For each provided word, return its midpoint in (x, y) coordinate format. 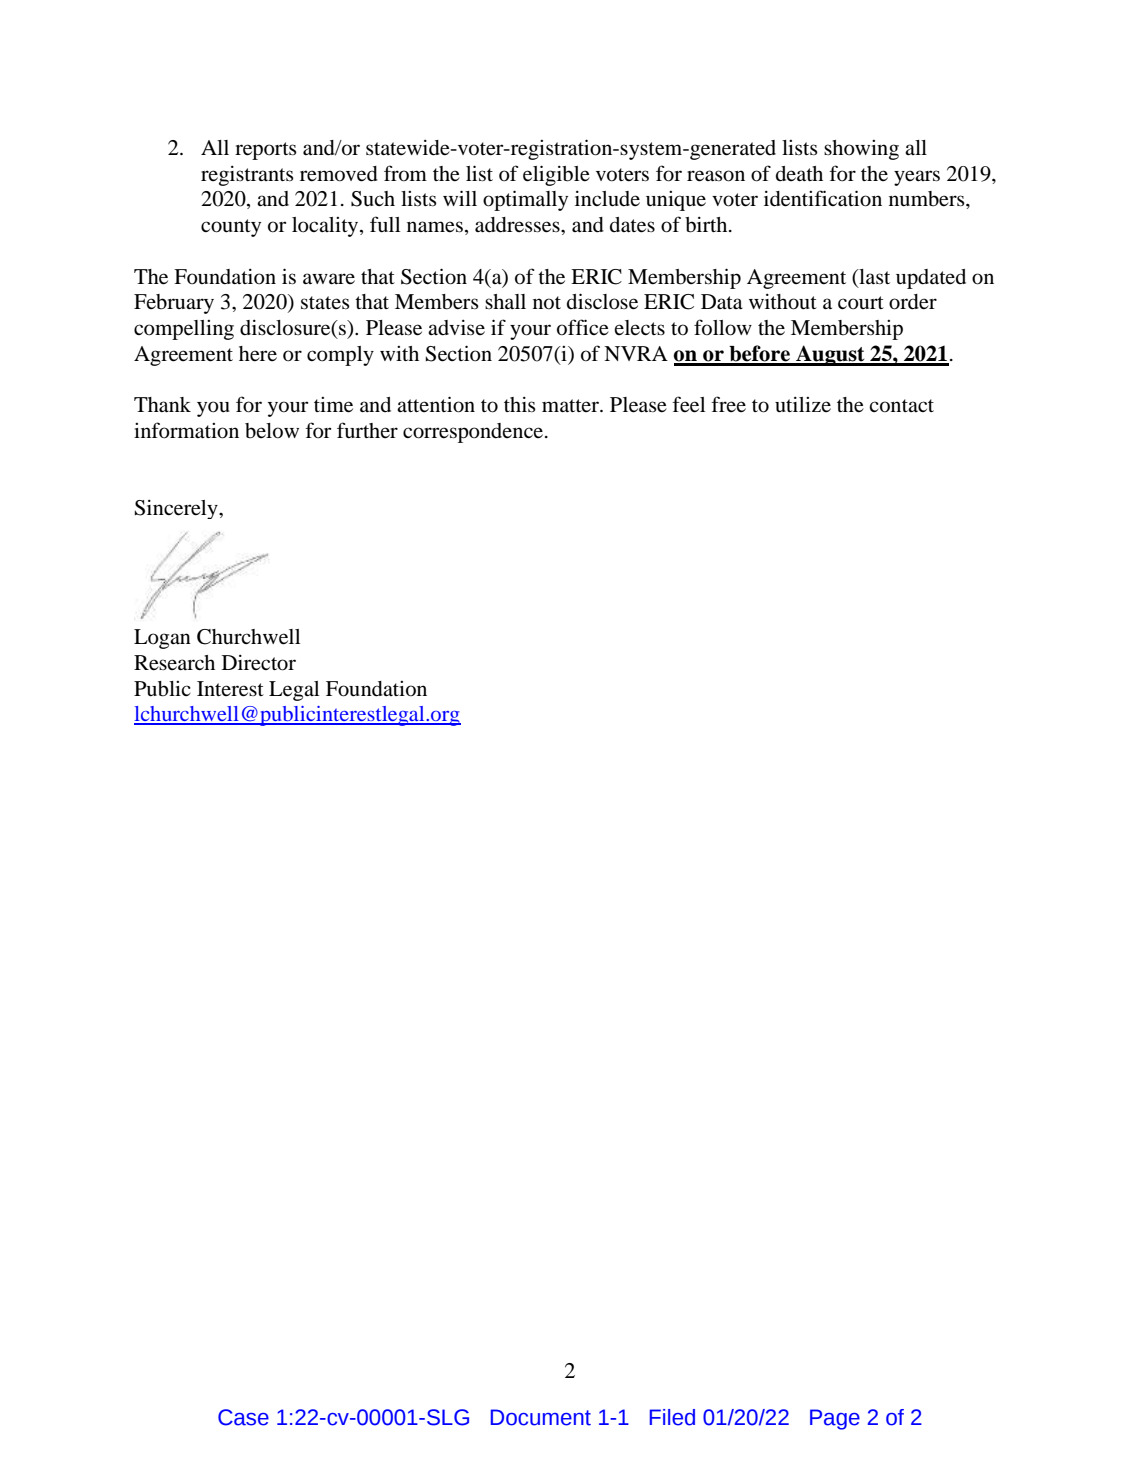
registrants (247, 176)
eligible (556, 175)
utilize (803, 405)
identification (823, 198)
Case (243, 1417)
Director (259, 663)
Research (174, 663)
